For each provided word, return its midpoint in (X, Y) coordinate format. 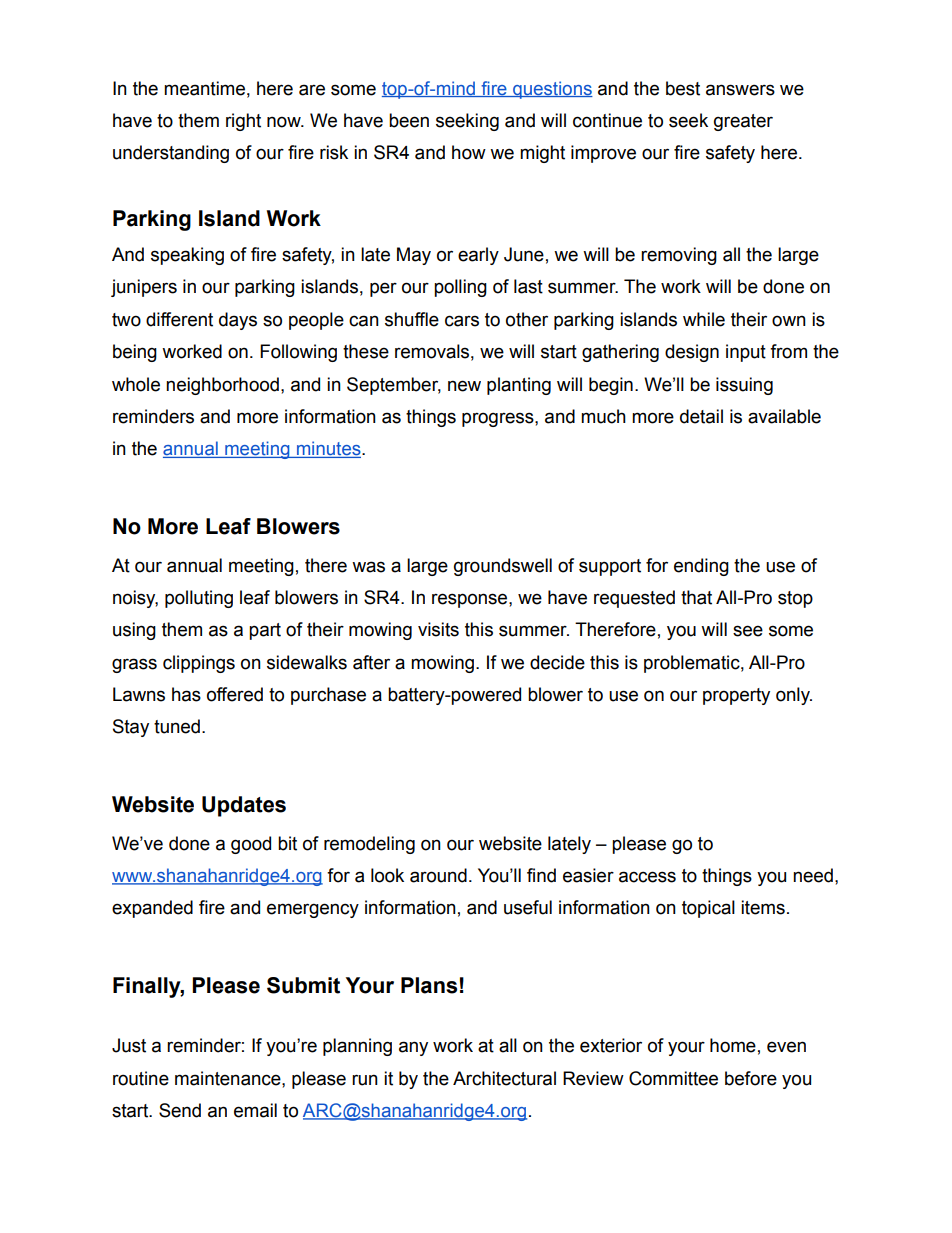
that (696, 597)
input (746, 353)
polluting (199, 599)
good (251, 845)
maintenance (229, 1078)
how (469, 152)
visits (438, 629)
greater (743, 122)
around (438, 875)
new (464, 386)
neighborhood (222, 386)
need (813, 875)
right (243, 122)
